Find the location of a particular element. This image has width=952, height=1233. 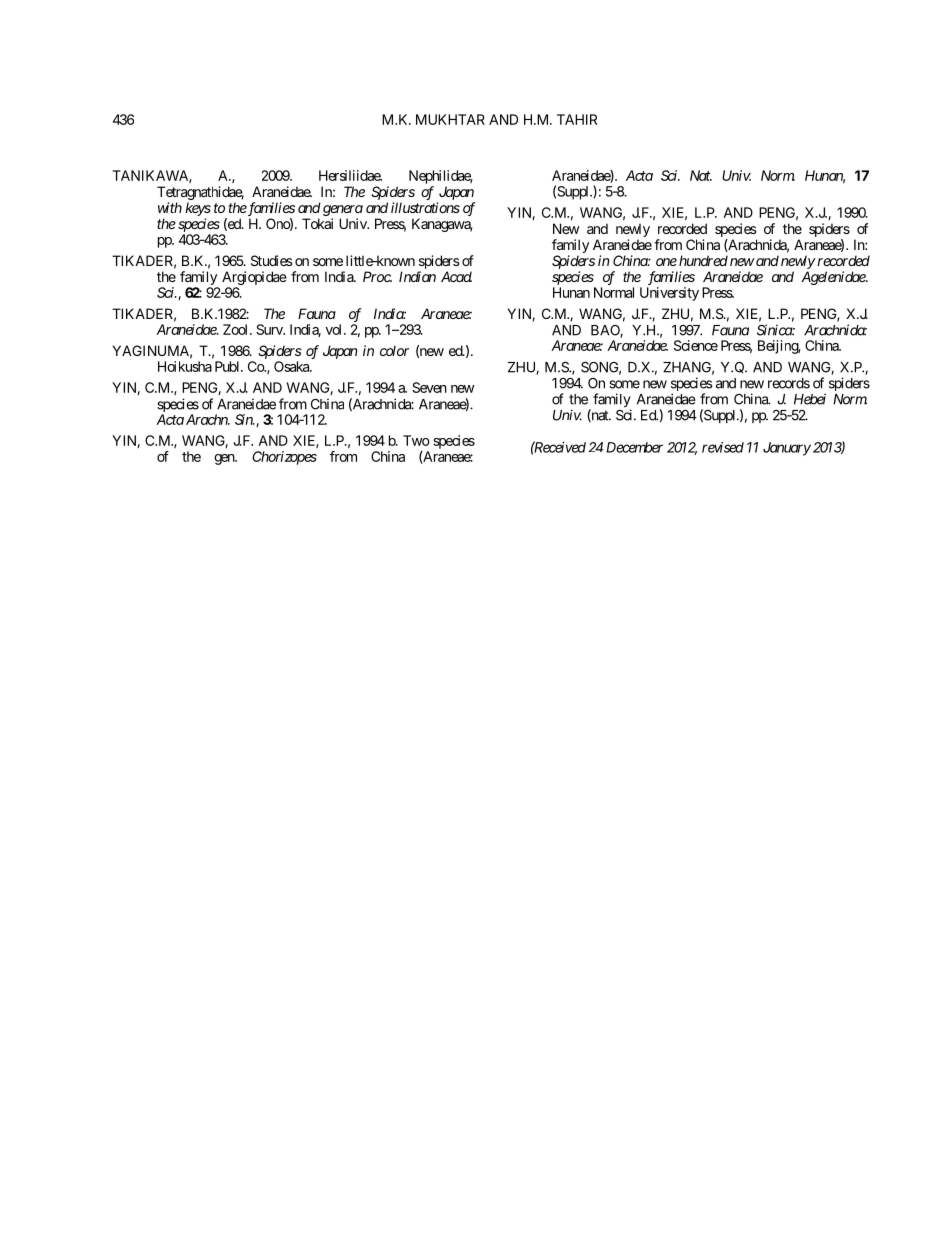

December is located at coordinates (634, 447).
